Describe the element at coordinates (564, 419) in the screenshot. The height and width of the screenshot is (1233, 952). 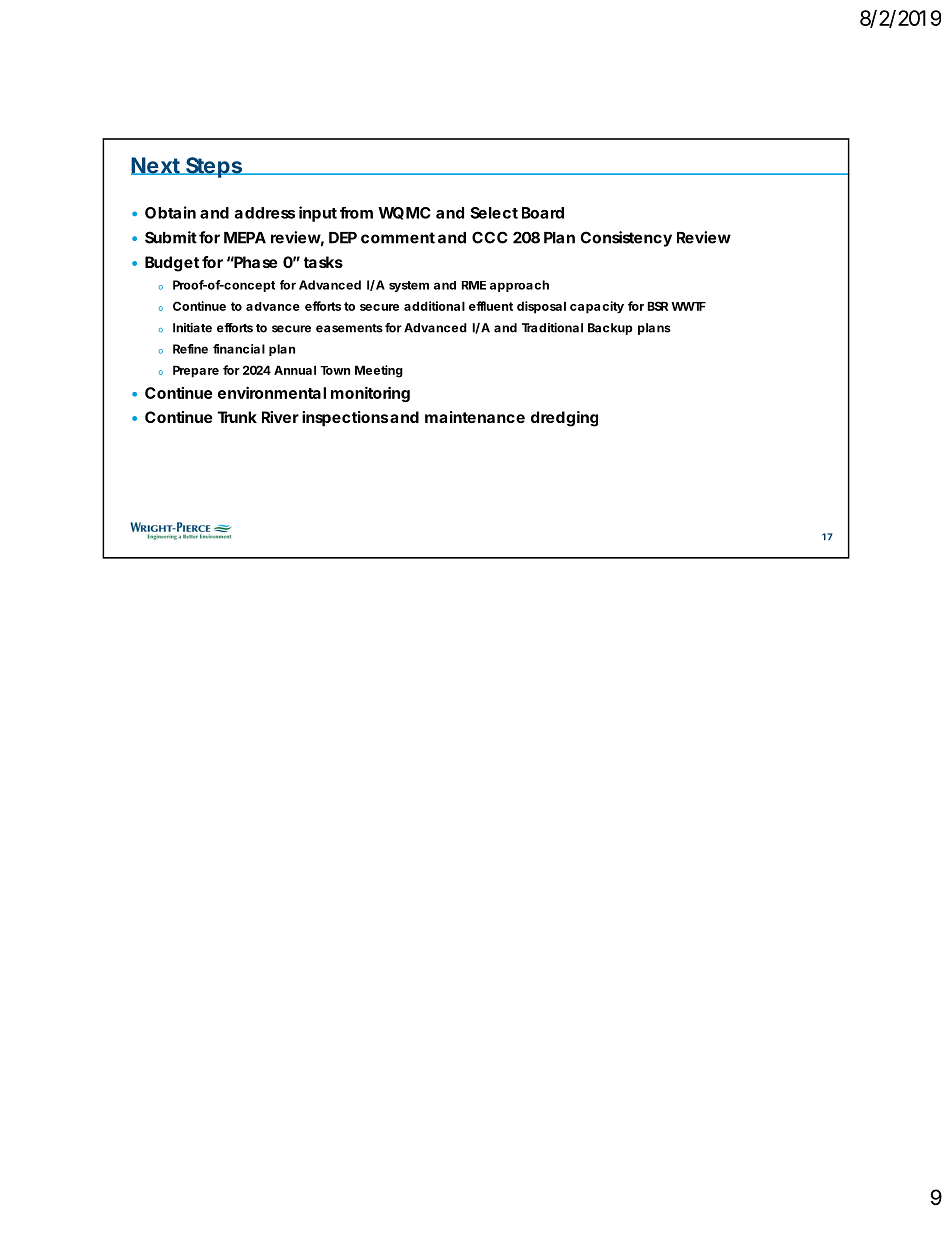
I see `dredging` at that location.
